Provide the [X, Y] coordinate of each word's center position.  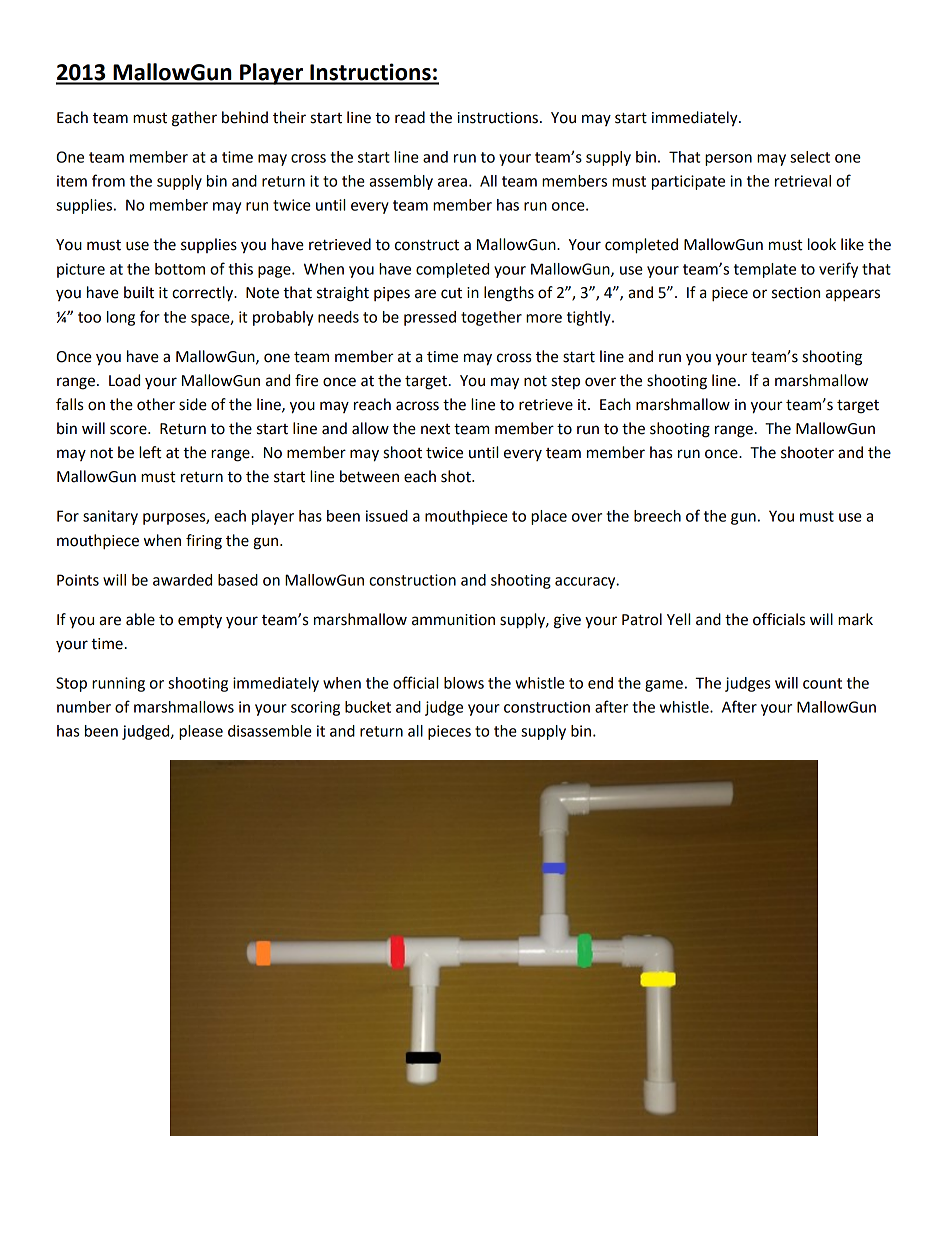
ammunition [453, 620]
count [822, 683]
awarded [182, 580]
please [201, 732]
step [565, 382]
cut [451, 293]
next [435, 429]
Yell [678, 619]
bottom [180, 269]
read [410, 117]
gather [194, 119]
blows [464, 683]
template [765, 270]
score [129, 430]
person [728, 160]
